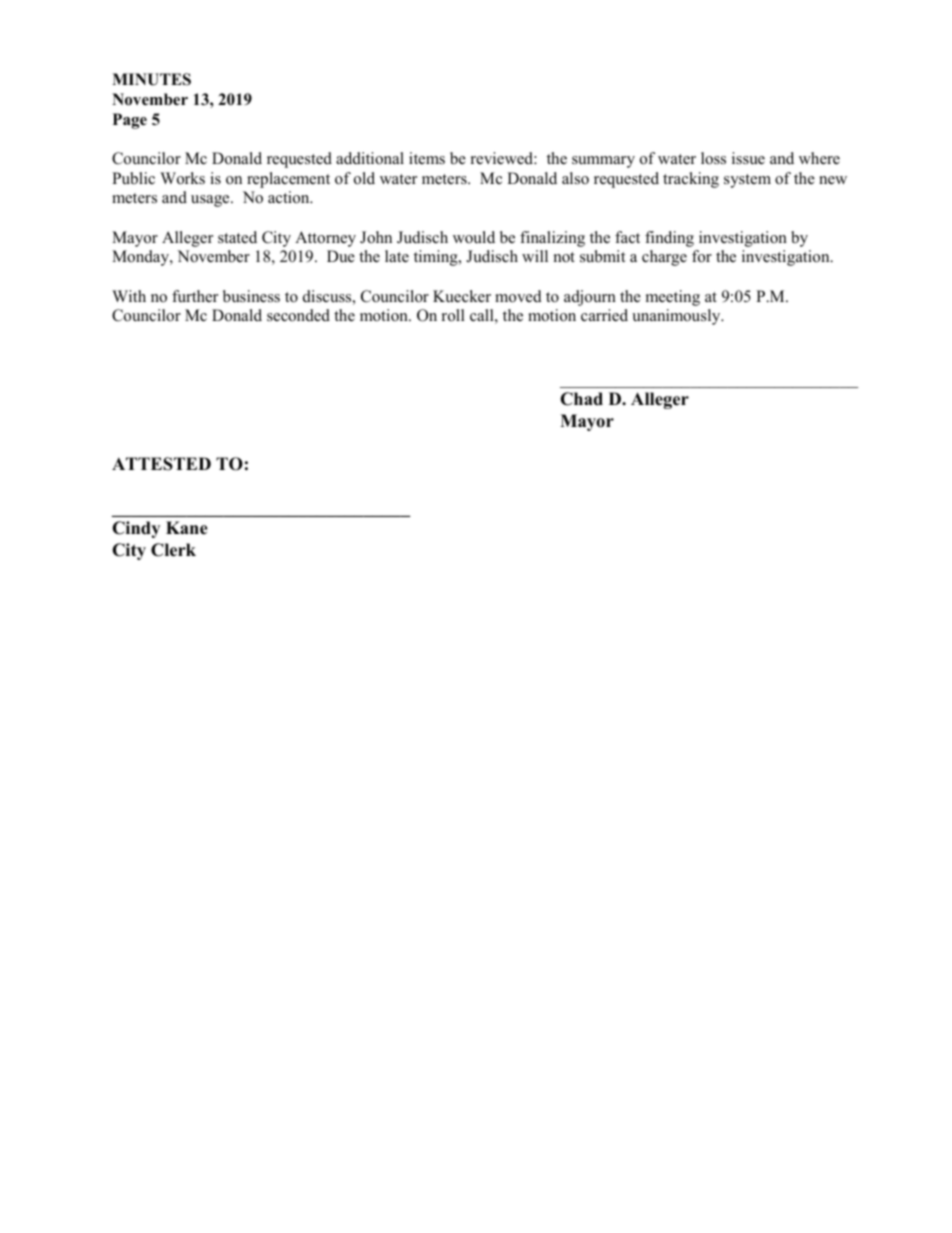 Image resolution: width=952 pixels, height=1233 pixels. Describe the element at coordinates (748, 158) in the document. I see `issue` at that location.
